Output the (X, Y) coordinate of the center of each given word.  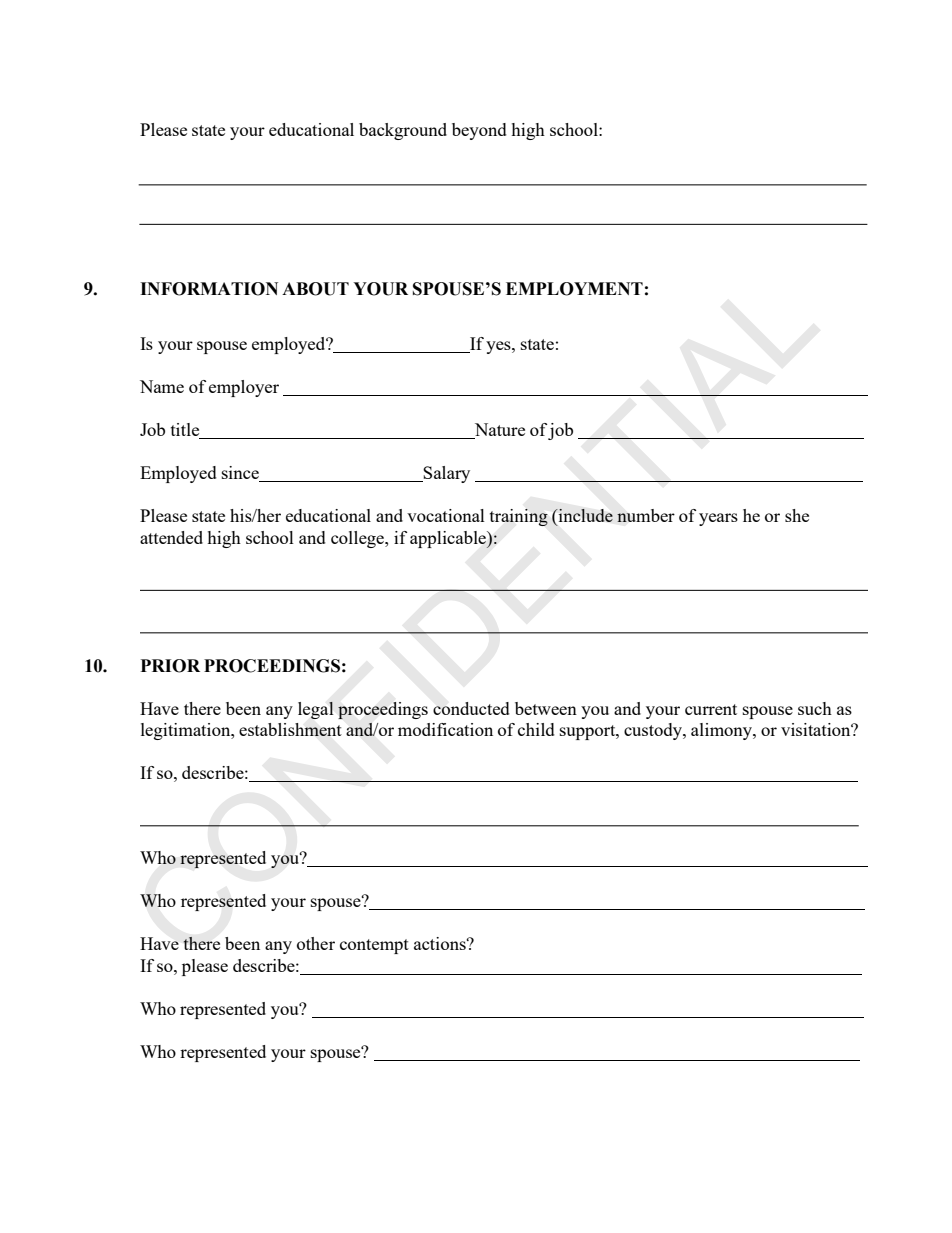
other (316, 943)
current (711, 709)
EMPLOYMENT (574, 289)
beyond (479, 131)
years (718, 519)
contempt (374, 946)
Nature (498, 431)
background (403, 131)
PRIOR (170, 666)
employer (244, 388)
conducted (471, 708)
